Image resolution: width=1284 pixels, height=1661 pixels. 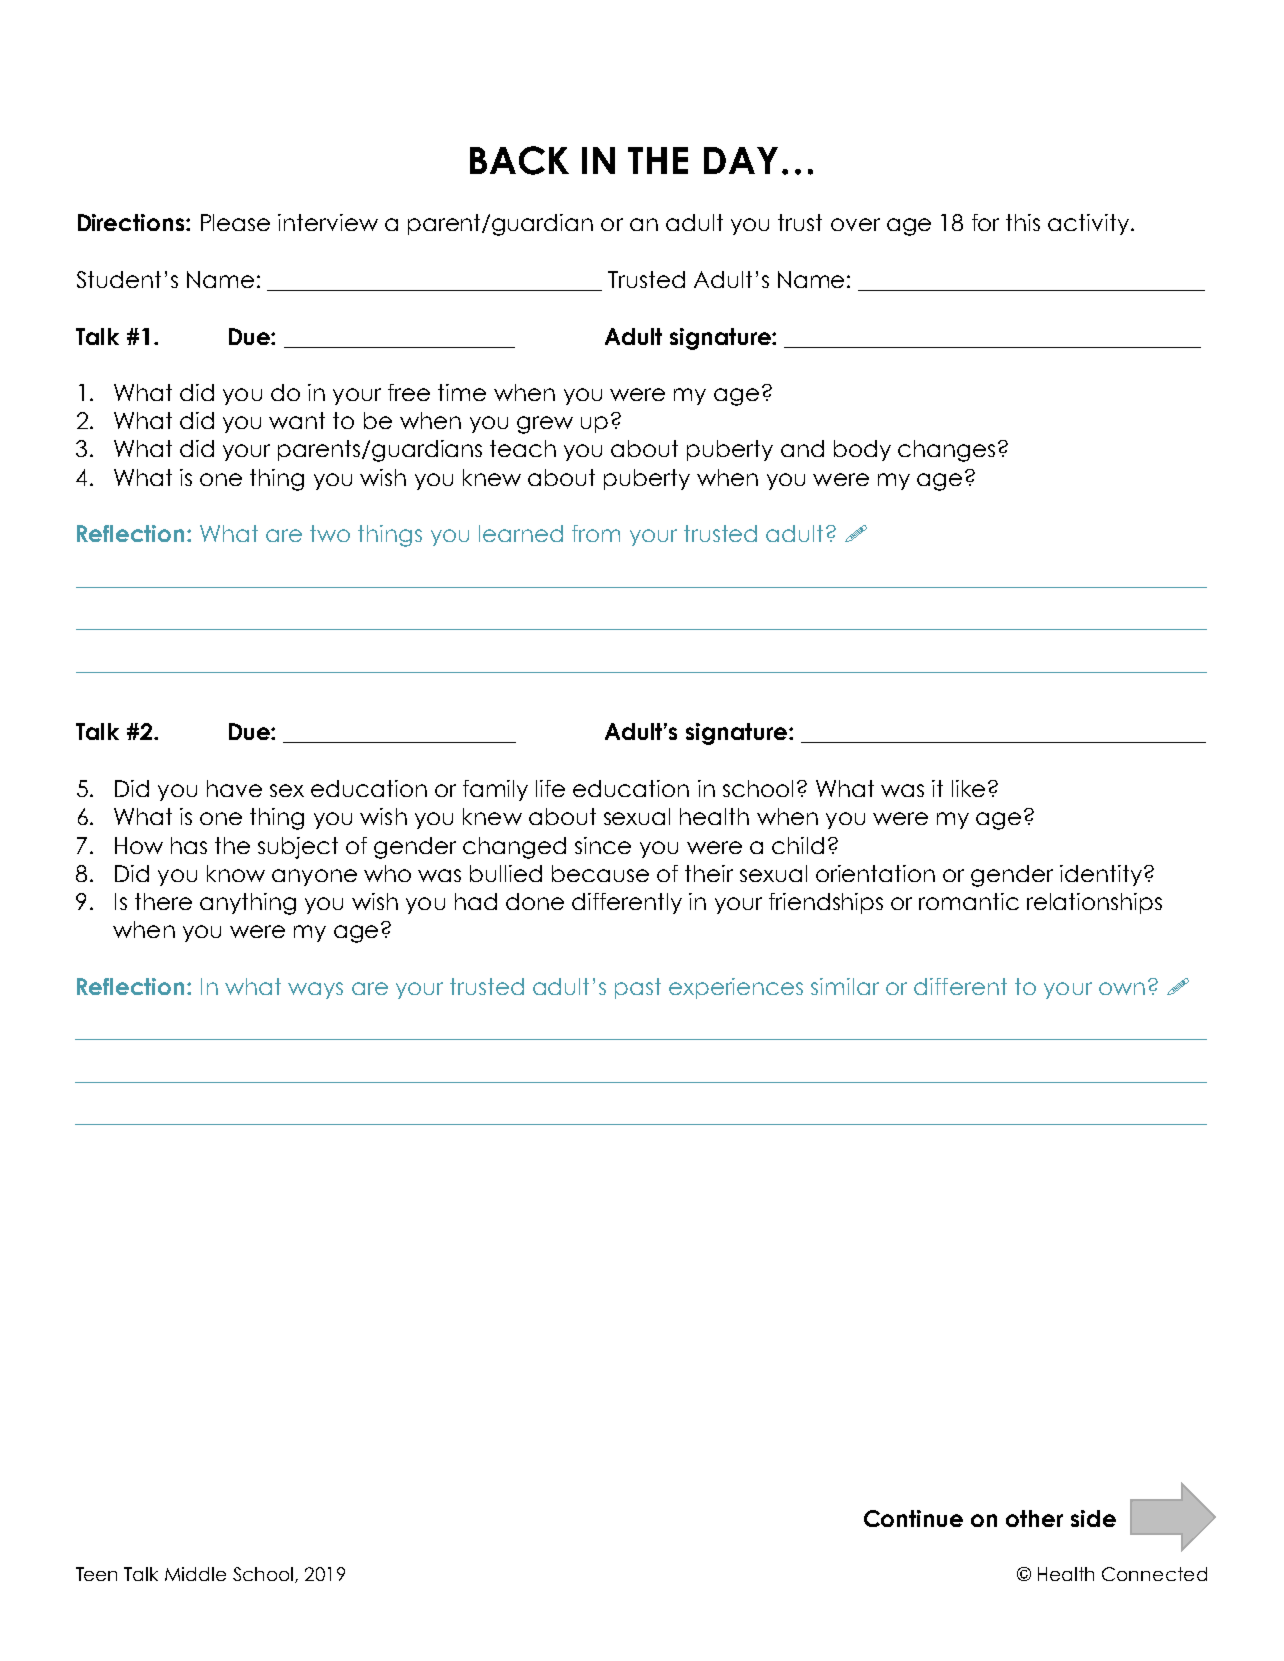 What do you see at coordinates (913, 1518) in the screenshot?
I see `Continue` at bounding box center [913, 1518].
